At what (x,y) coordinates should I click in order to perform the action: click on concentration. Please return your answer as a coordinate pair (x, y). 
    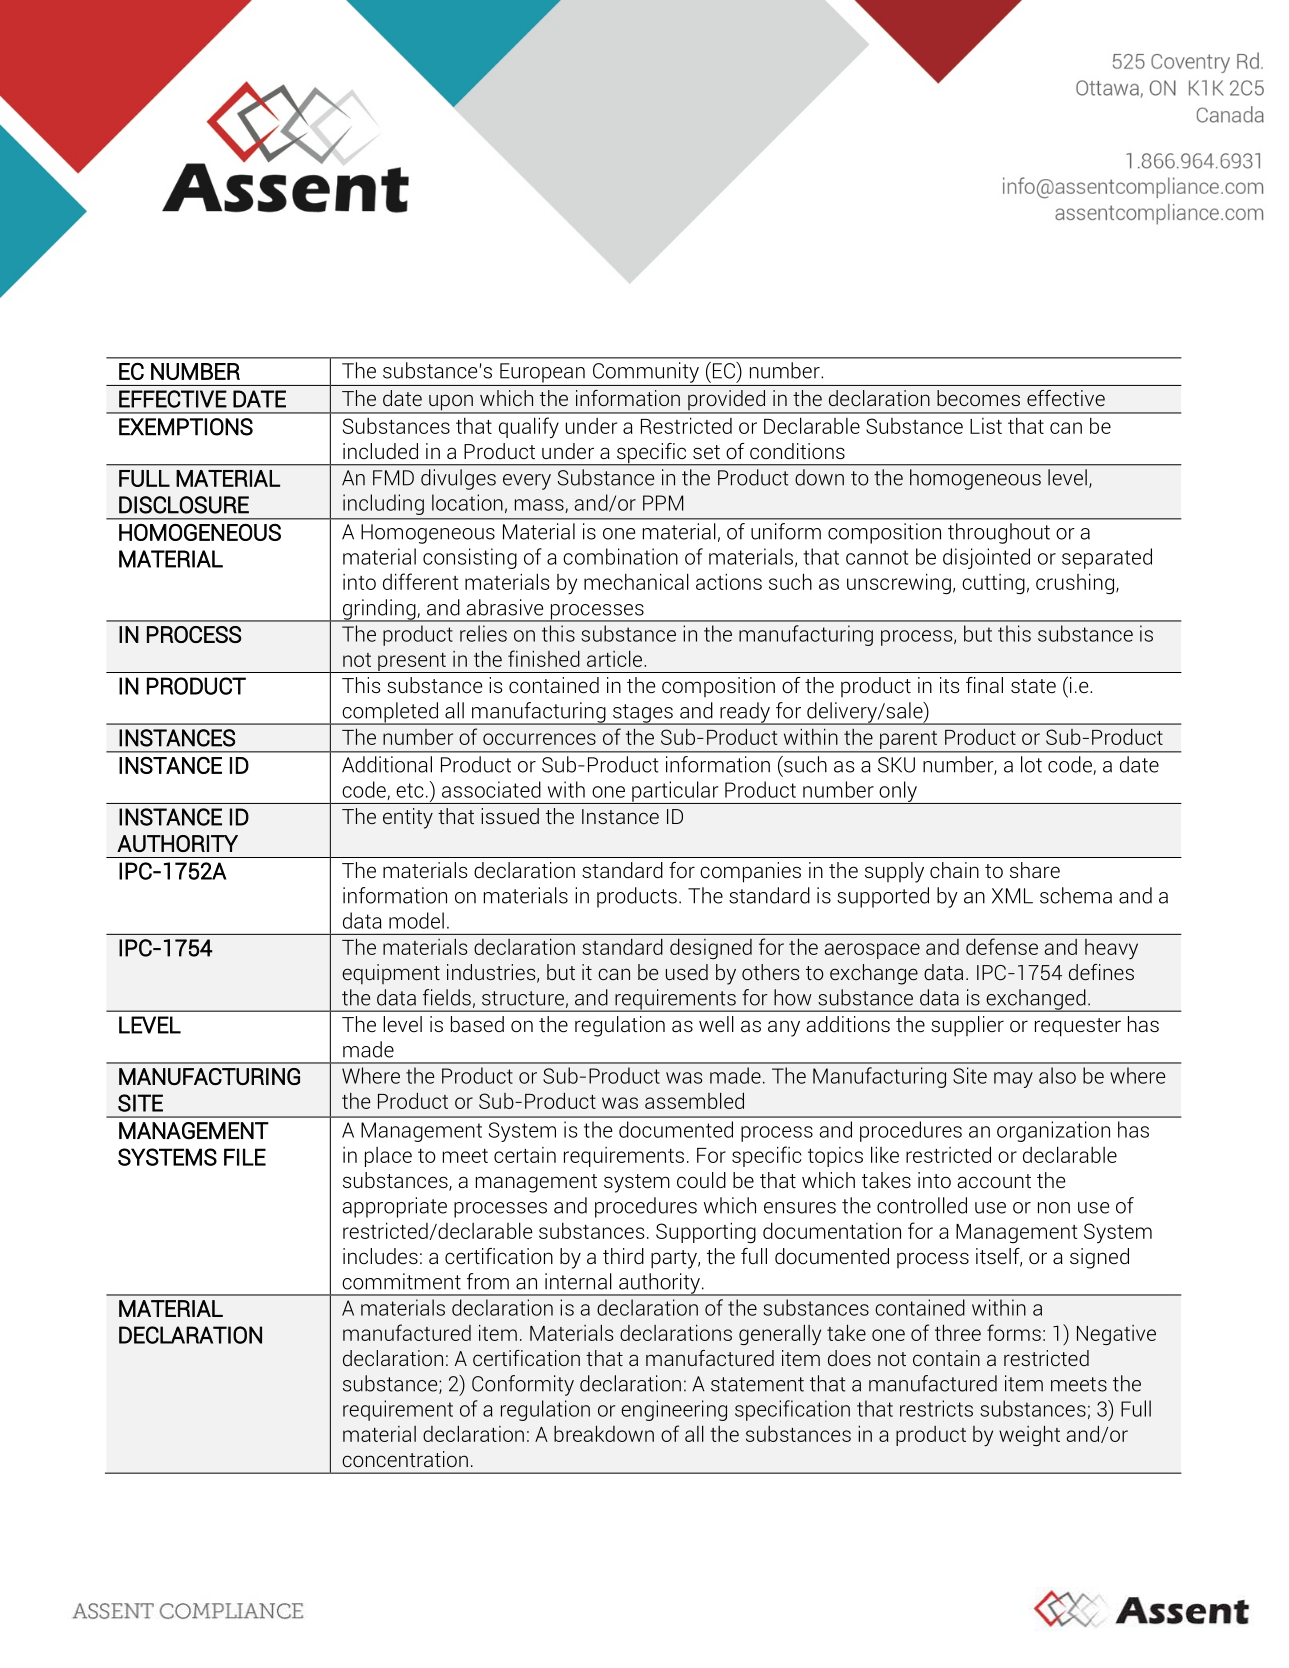
    Looking at the image, I should click on (405, 1459).
